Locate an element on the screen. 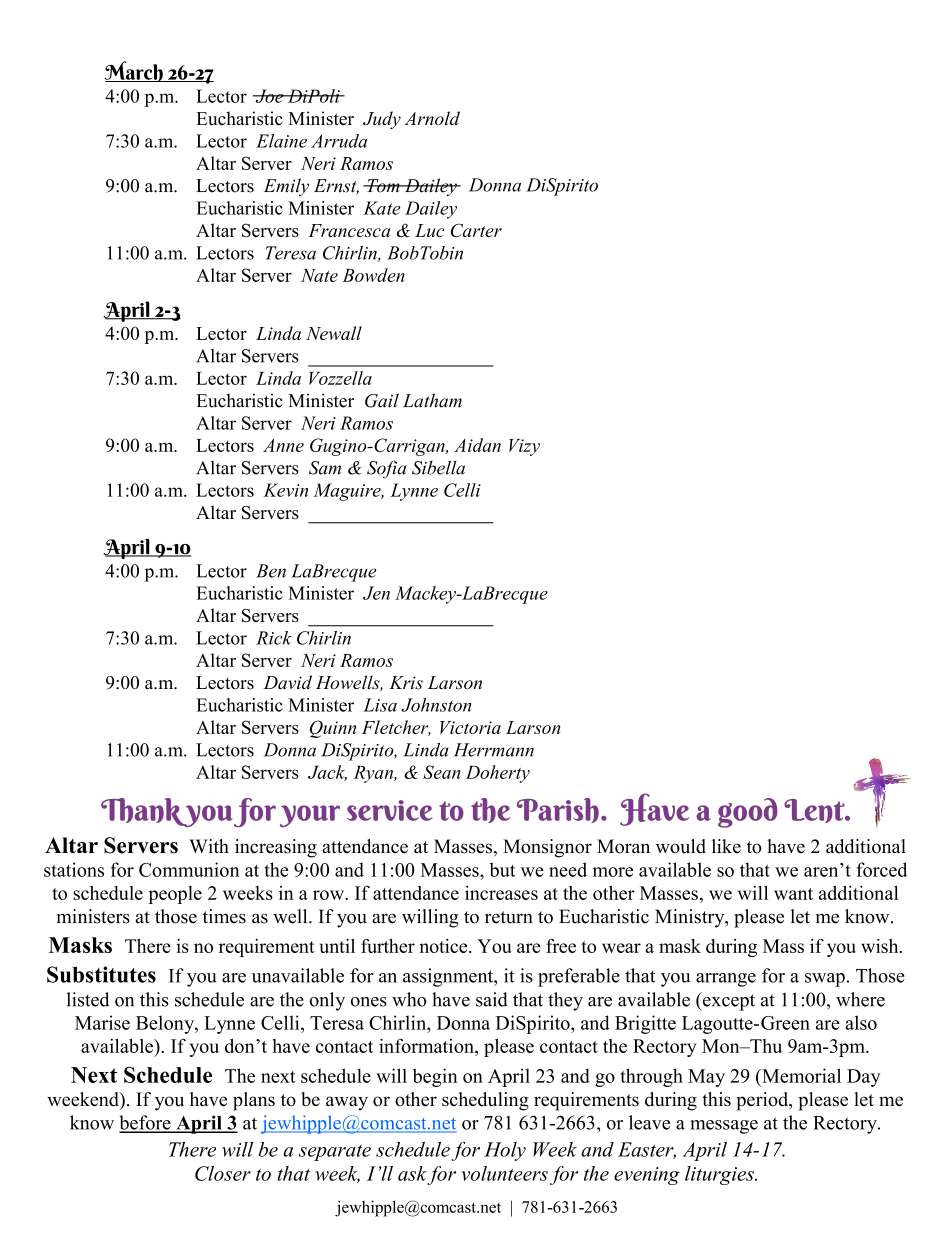 The height and width of the screenshot is (1233, 952). March is located at coordinates (134, 71).
